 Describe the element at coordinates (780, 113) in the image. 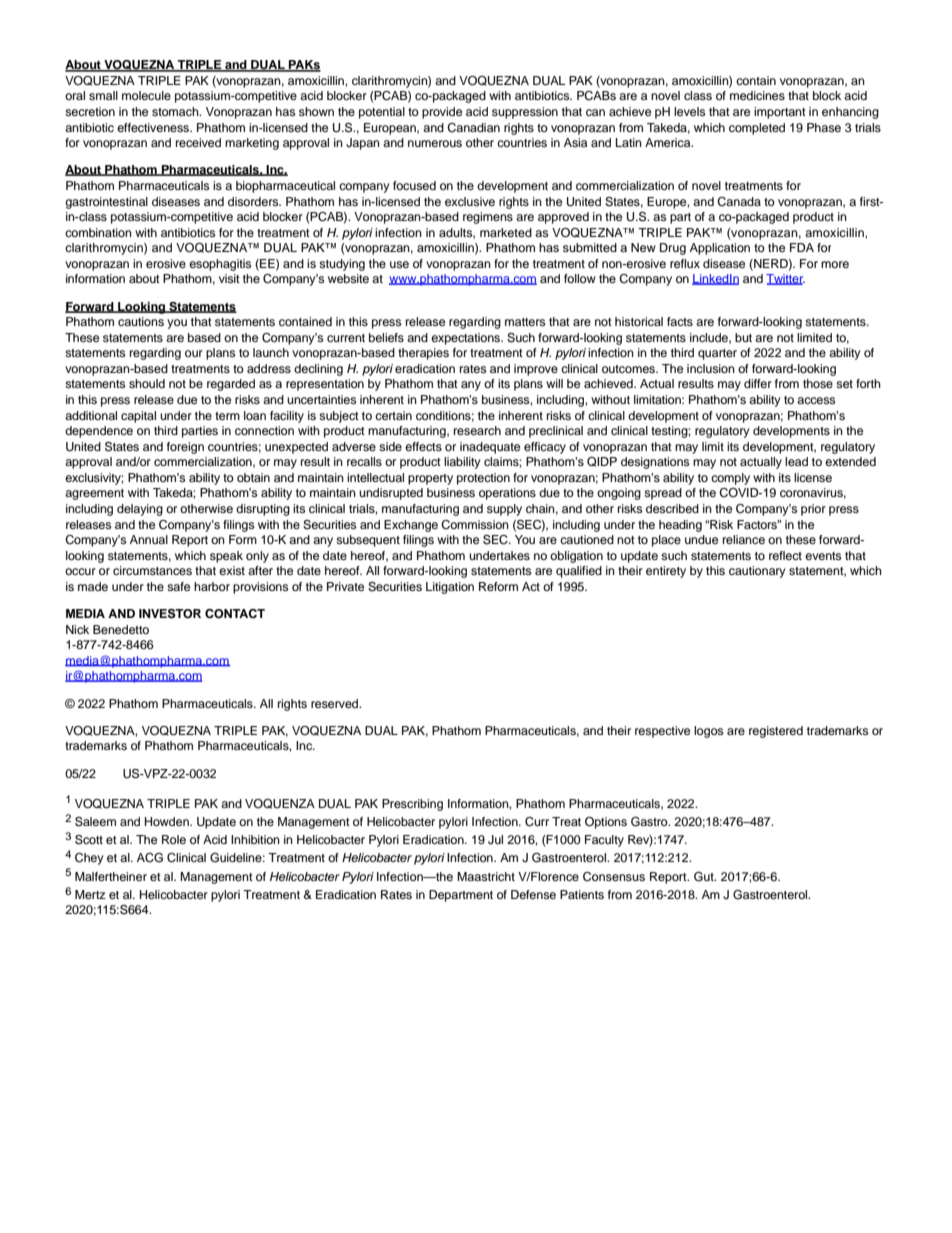

I see `important` at that location.
